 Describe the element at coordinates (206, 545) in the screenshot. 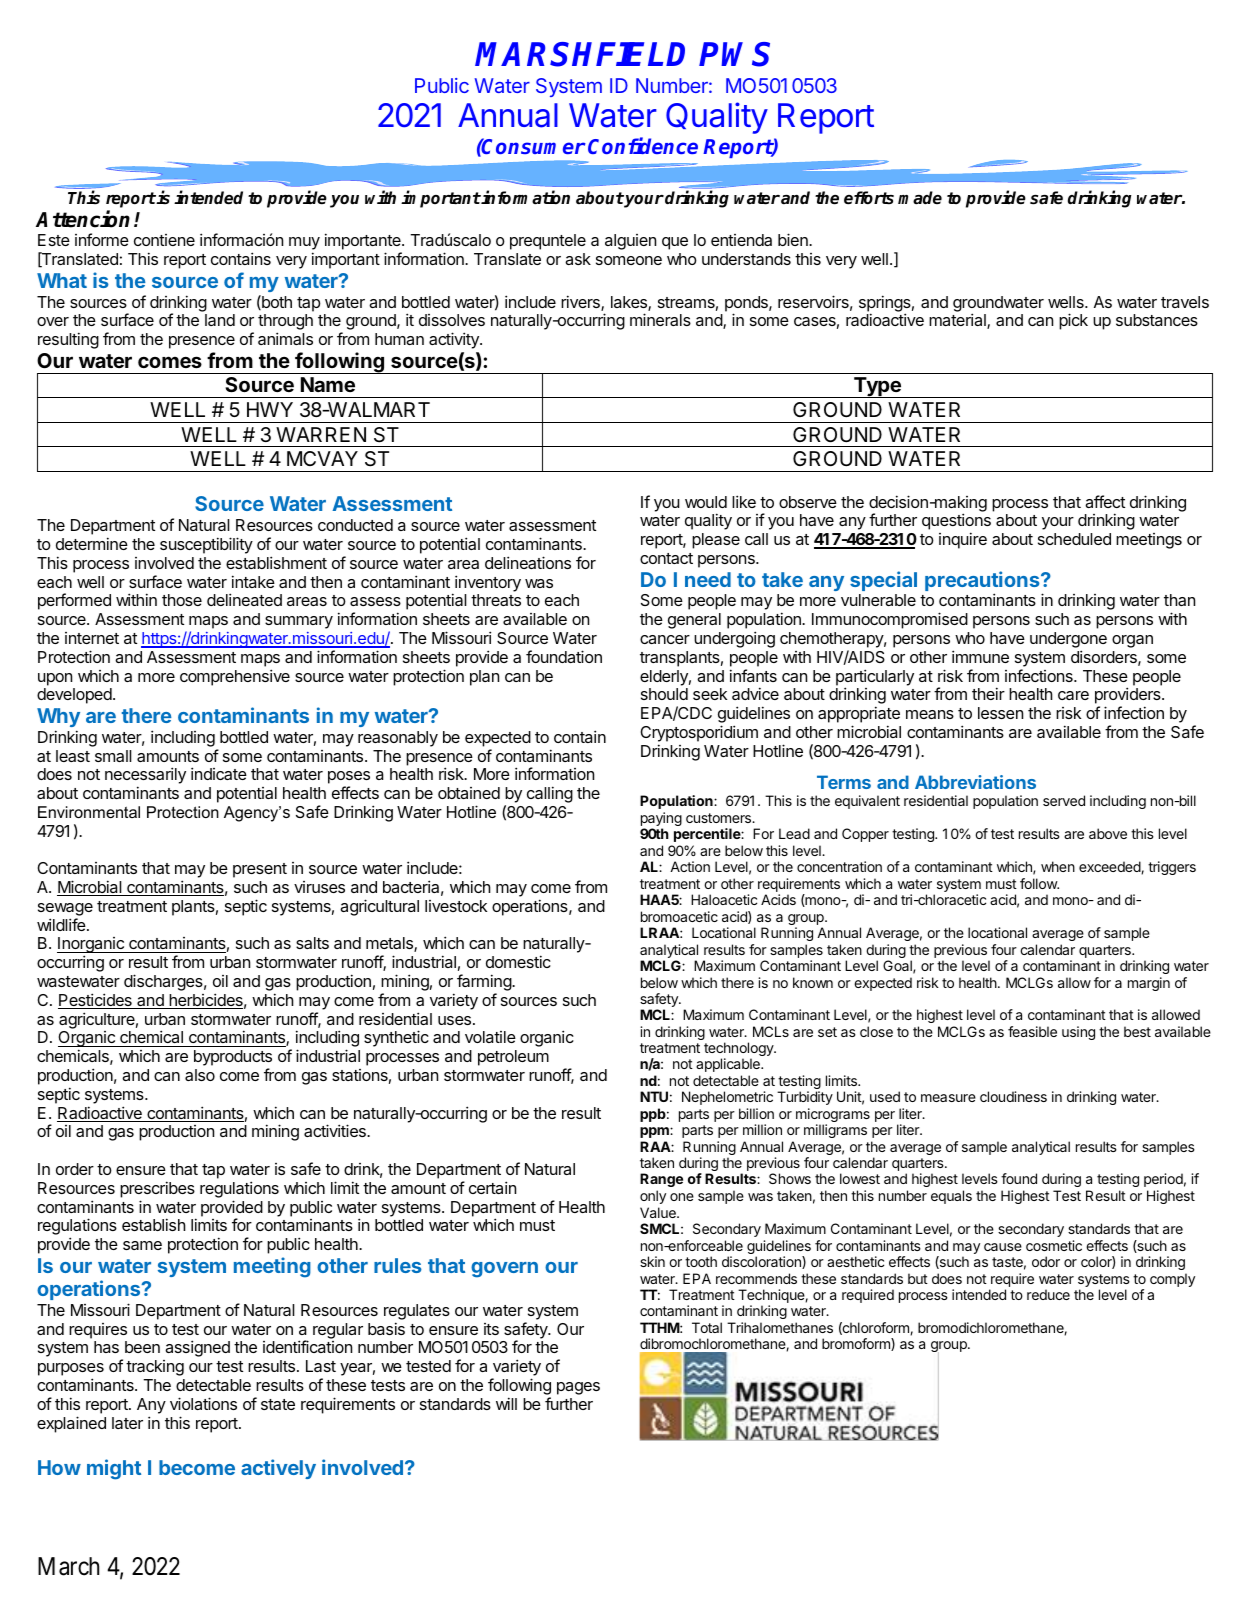

I see `susceptibility` at that location.
